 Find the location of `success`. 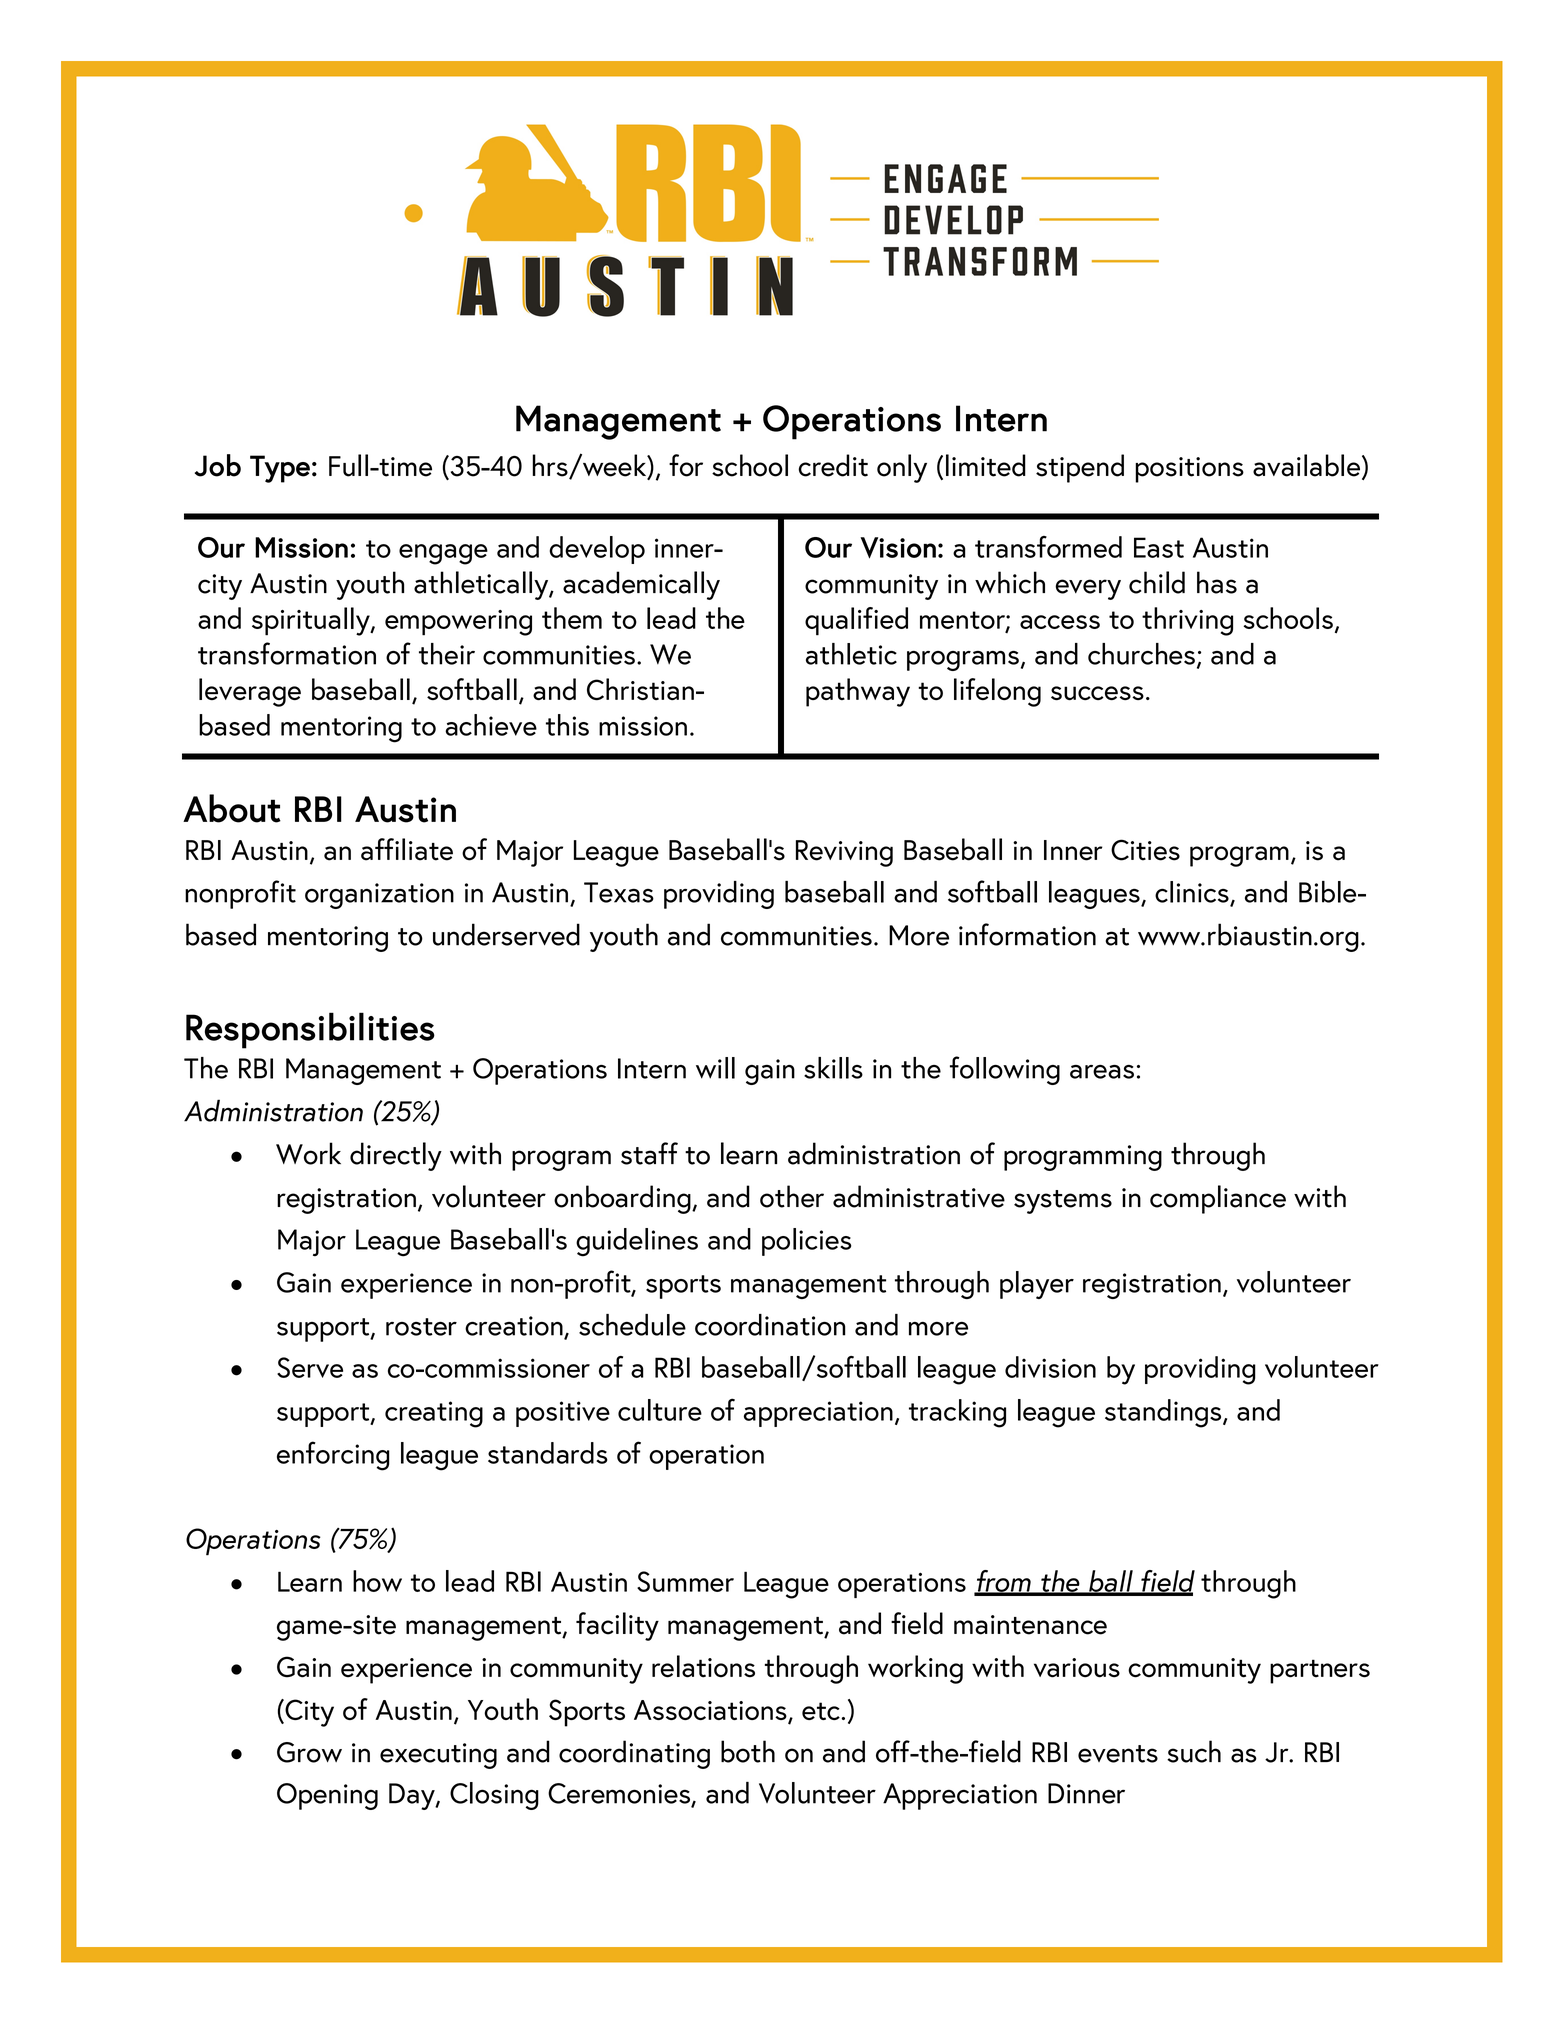

success is located at coordinates (1097, 693).
